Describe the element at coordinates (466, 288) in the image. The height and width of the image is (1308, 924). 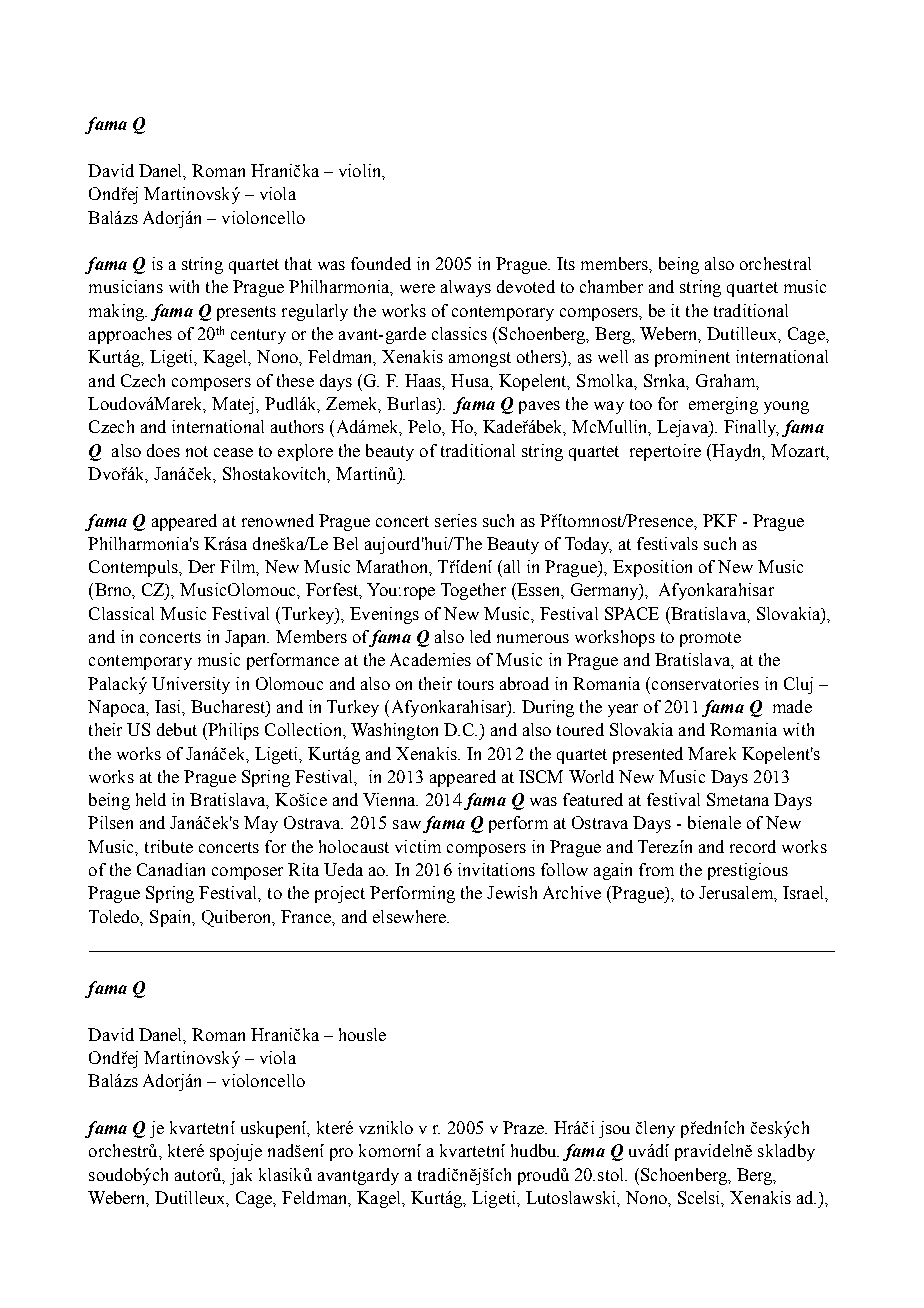
I see `always` at that location.
